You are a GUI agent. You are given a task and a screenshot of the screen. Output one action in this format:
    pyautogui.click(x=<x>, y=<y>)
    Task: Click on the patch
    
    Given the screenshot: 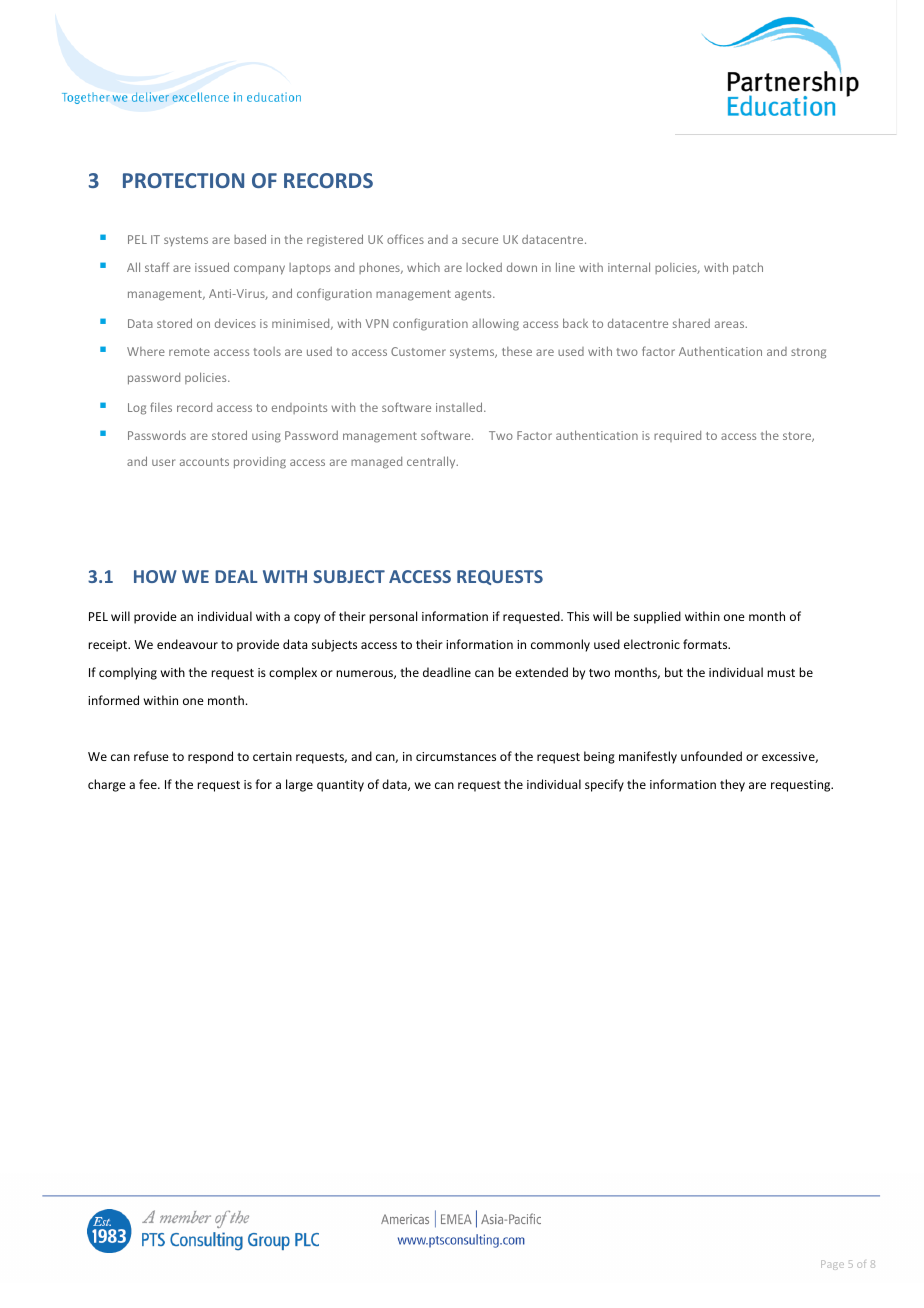 What is the action you would take?
    pyautogui.click(x=748, y=268)
